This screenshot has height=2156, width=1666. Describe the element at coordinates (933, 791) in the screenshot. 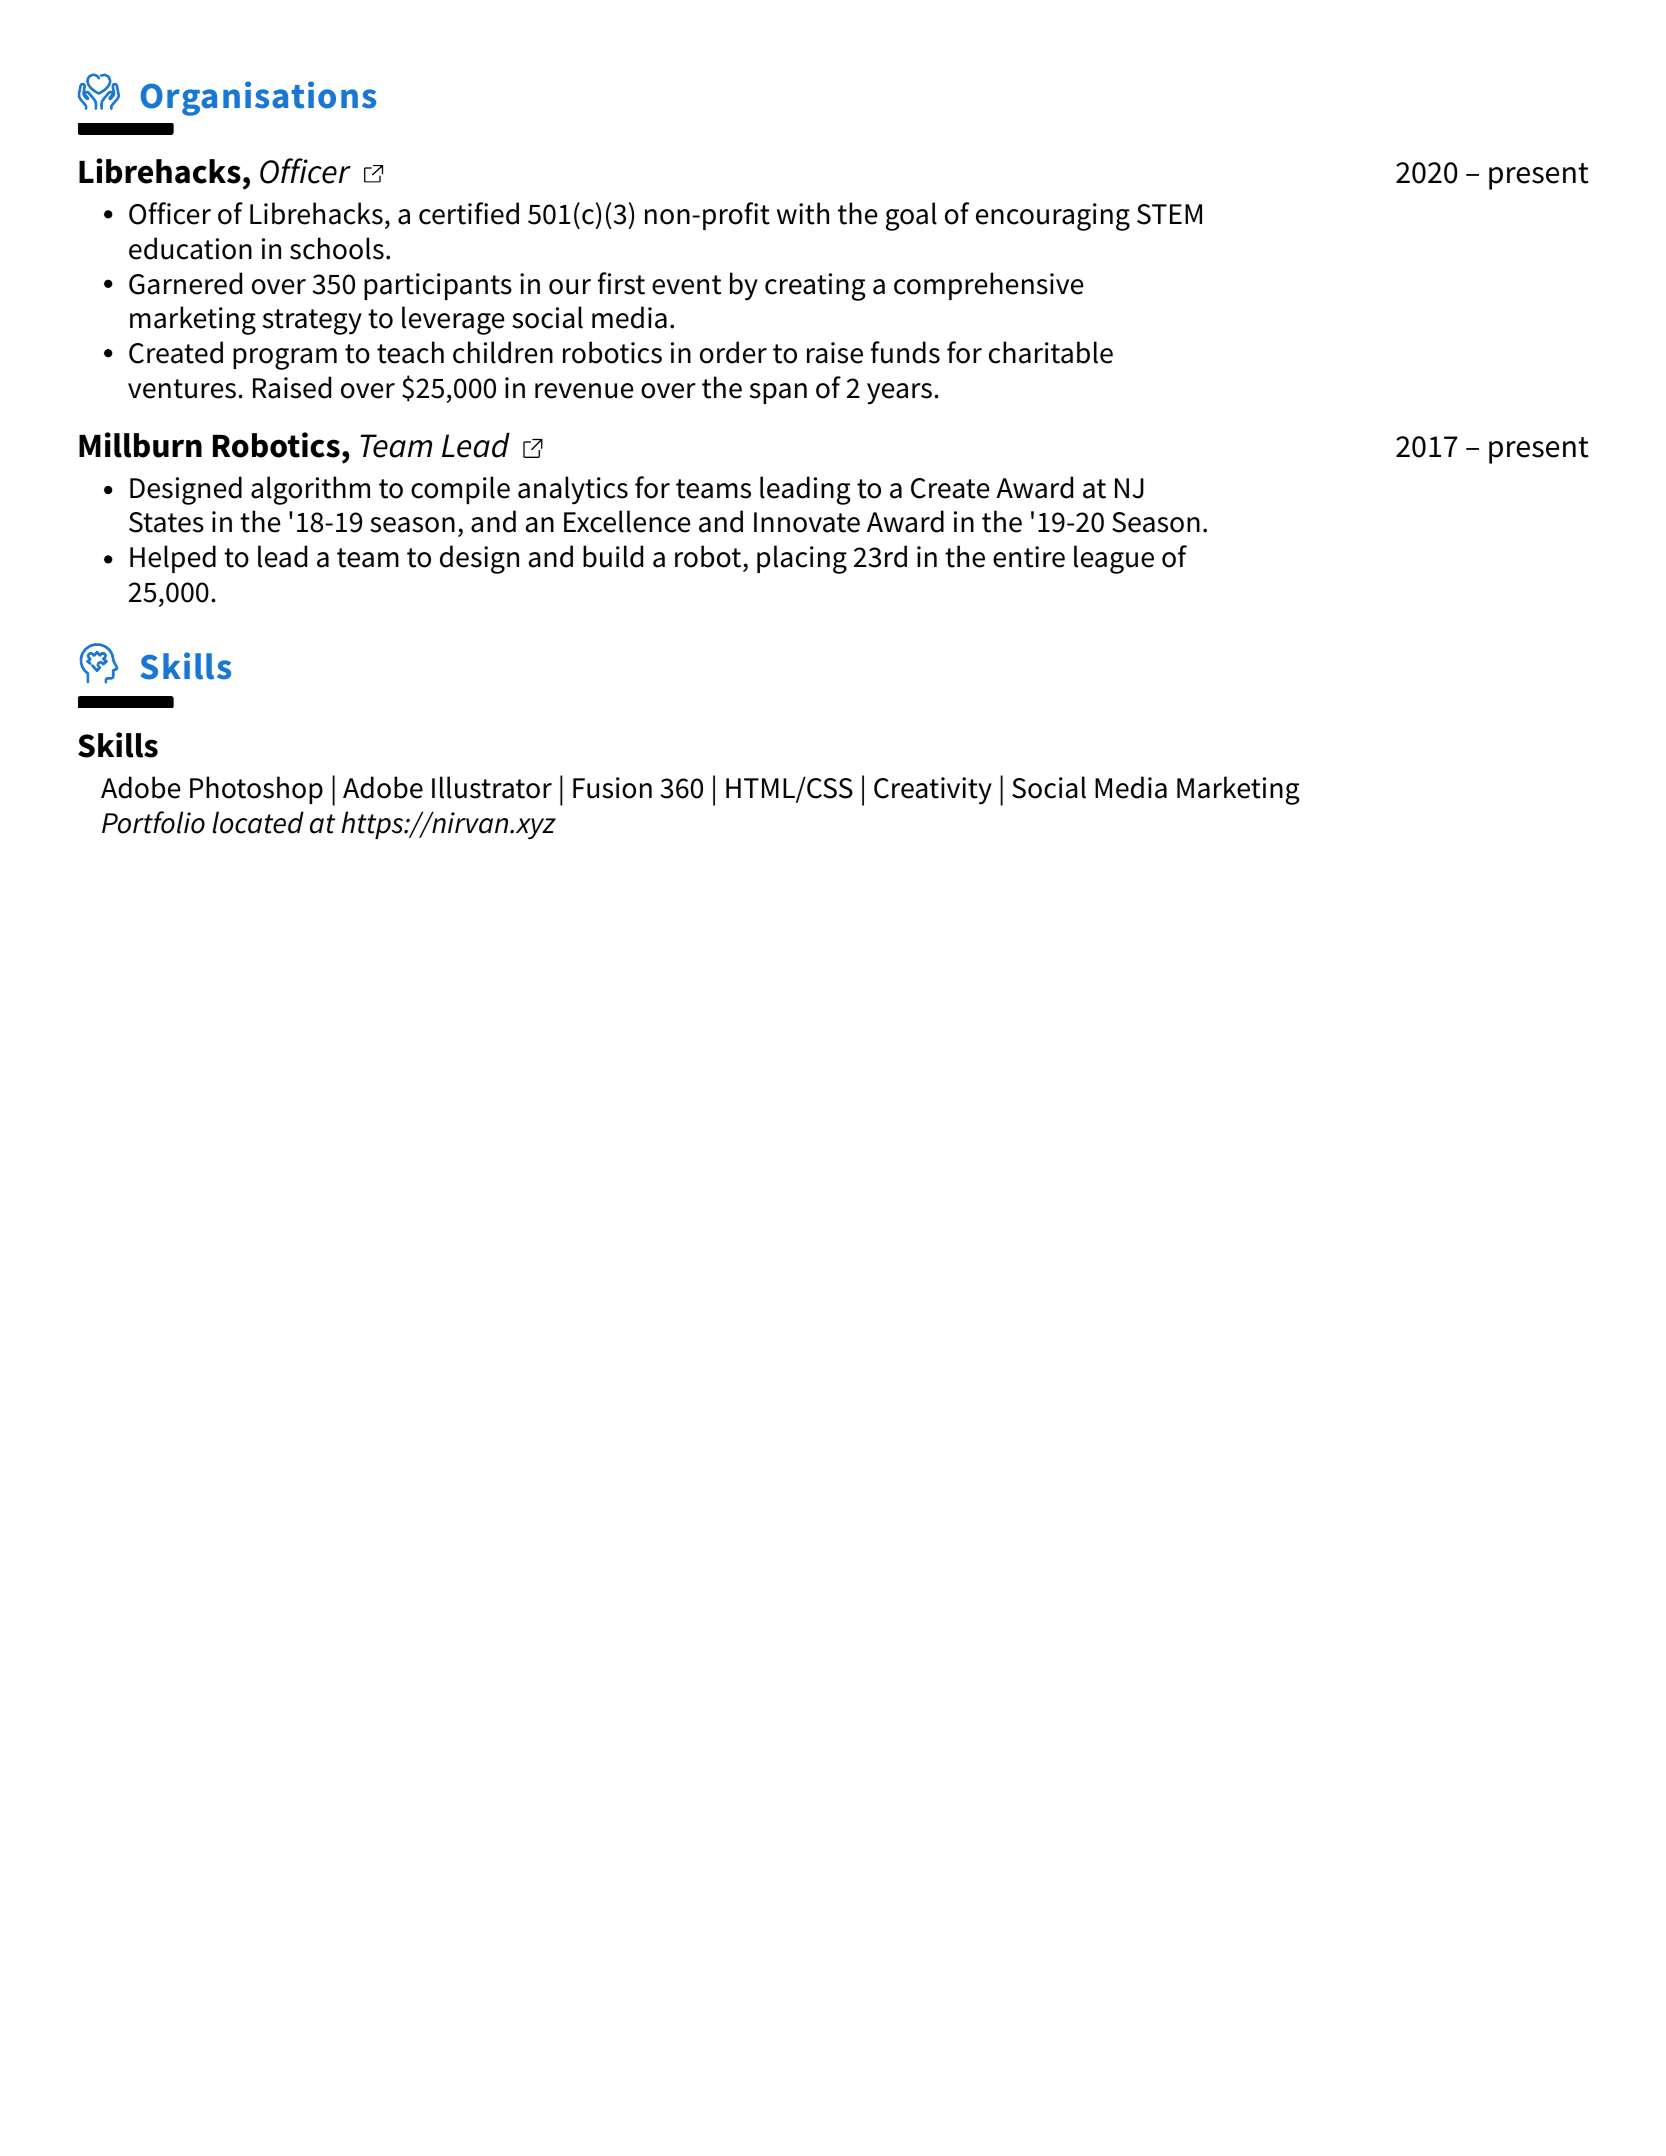

I see `Creativity` at that location.
